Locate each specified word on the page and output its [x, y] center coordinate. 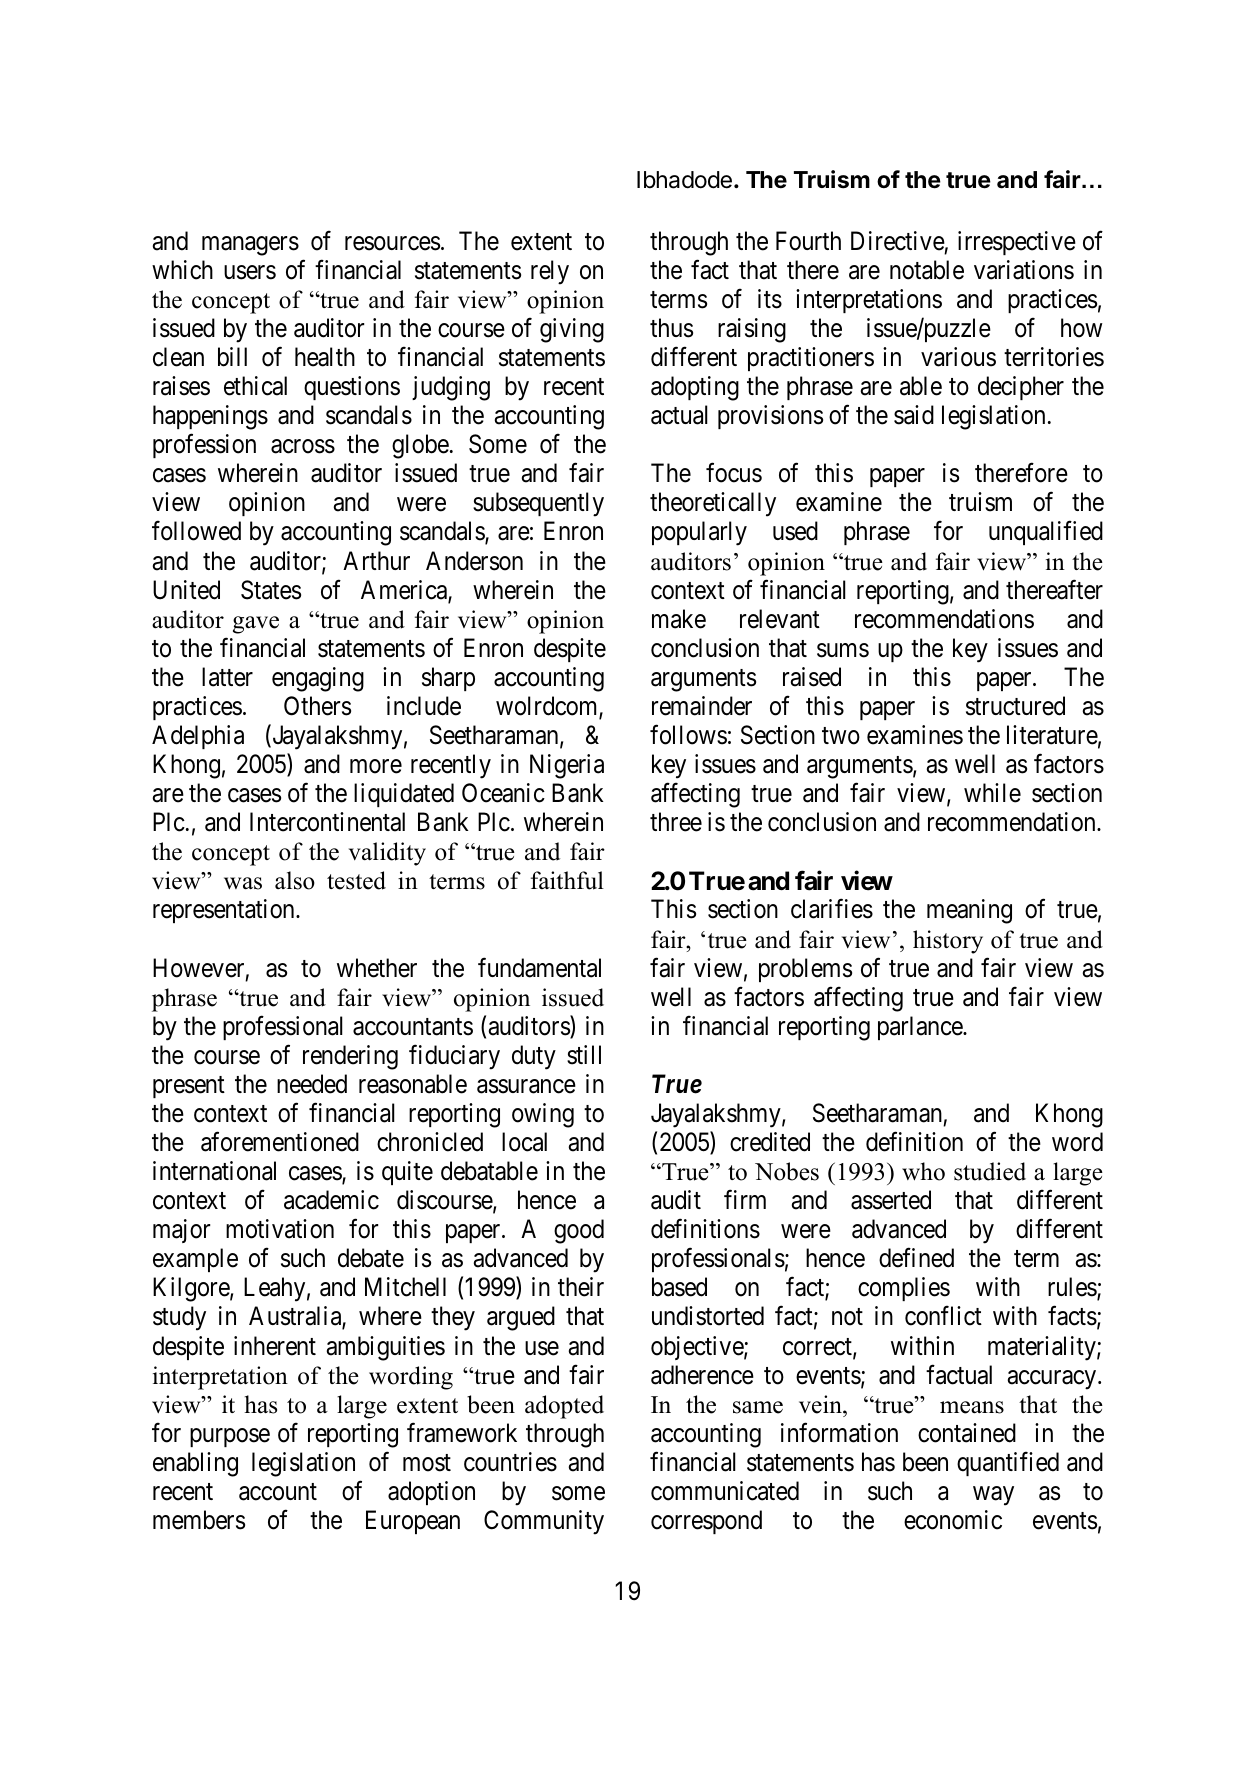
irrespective [1017, 243]
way [993, 1496]
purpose [230, 1437]
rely [550, 272]
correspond [706, 1522]
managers [250, 246]
